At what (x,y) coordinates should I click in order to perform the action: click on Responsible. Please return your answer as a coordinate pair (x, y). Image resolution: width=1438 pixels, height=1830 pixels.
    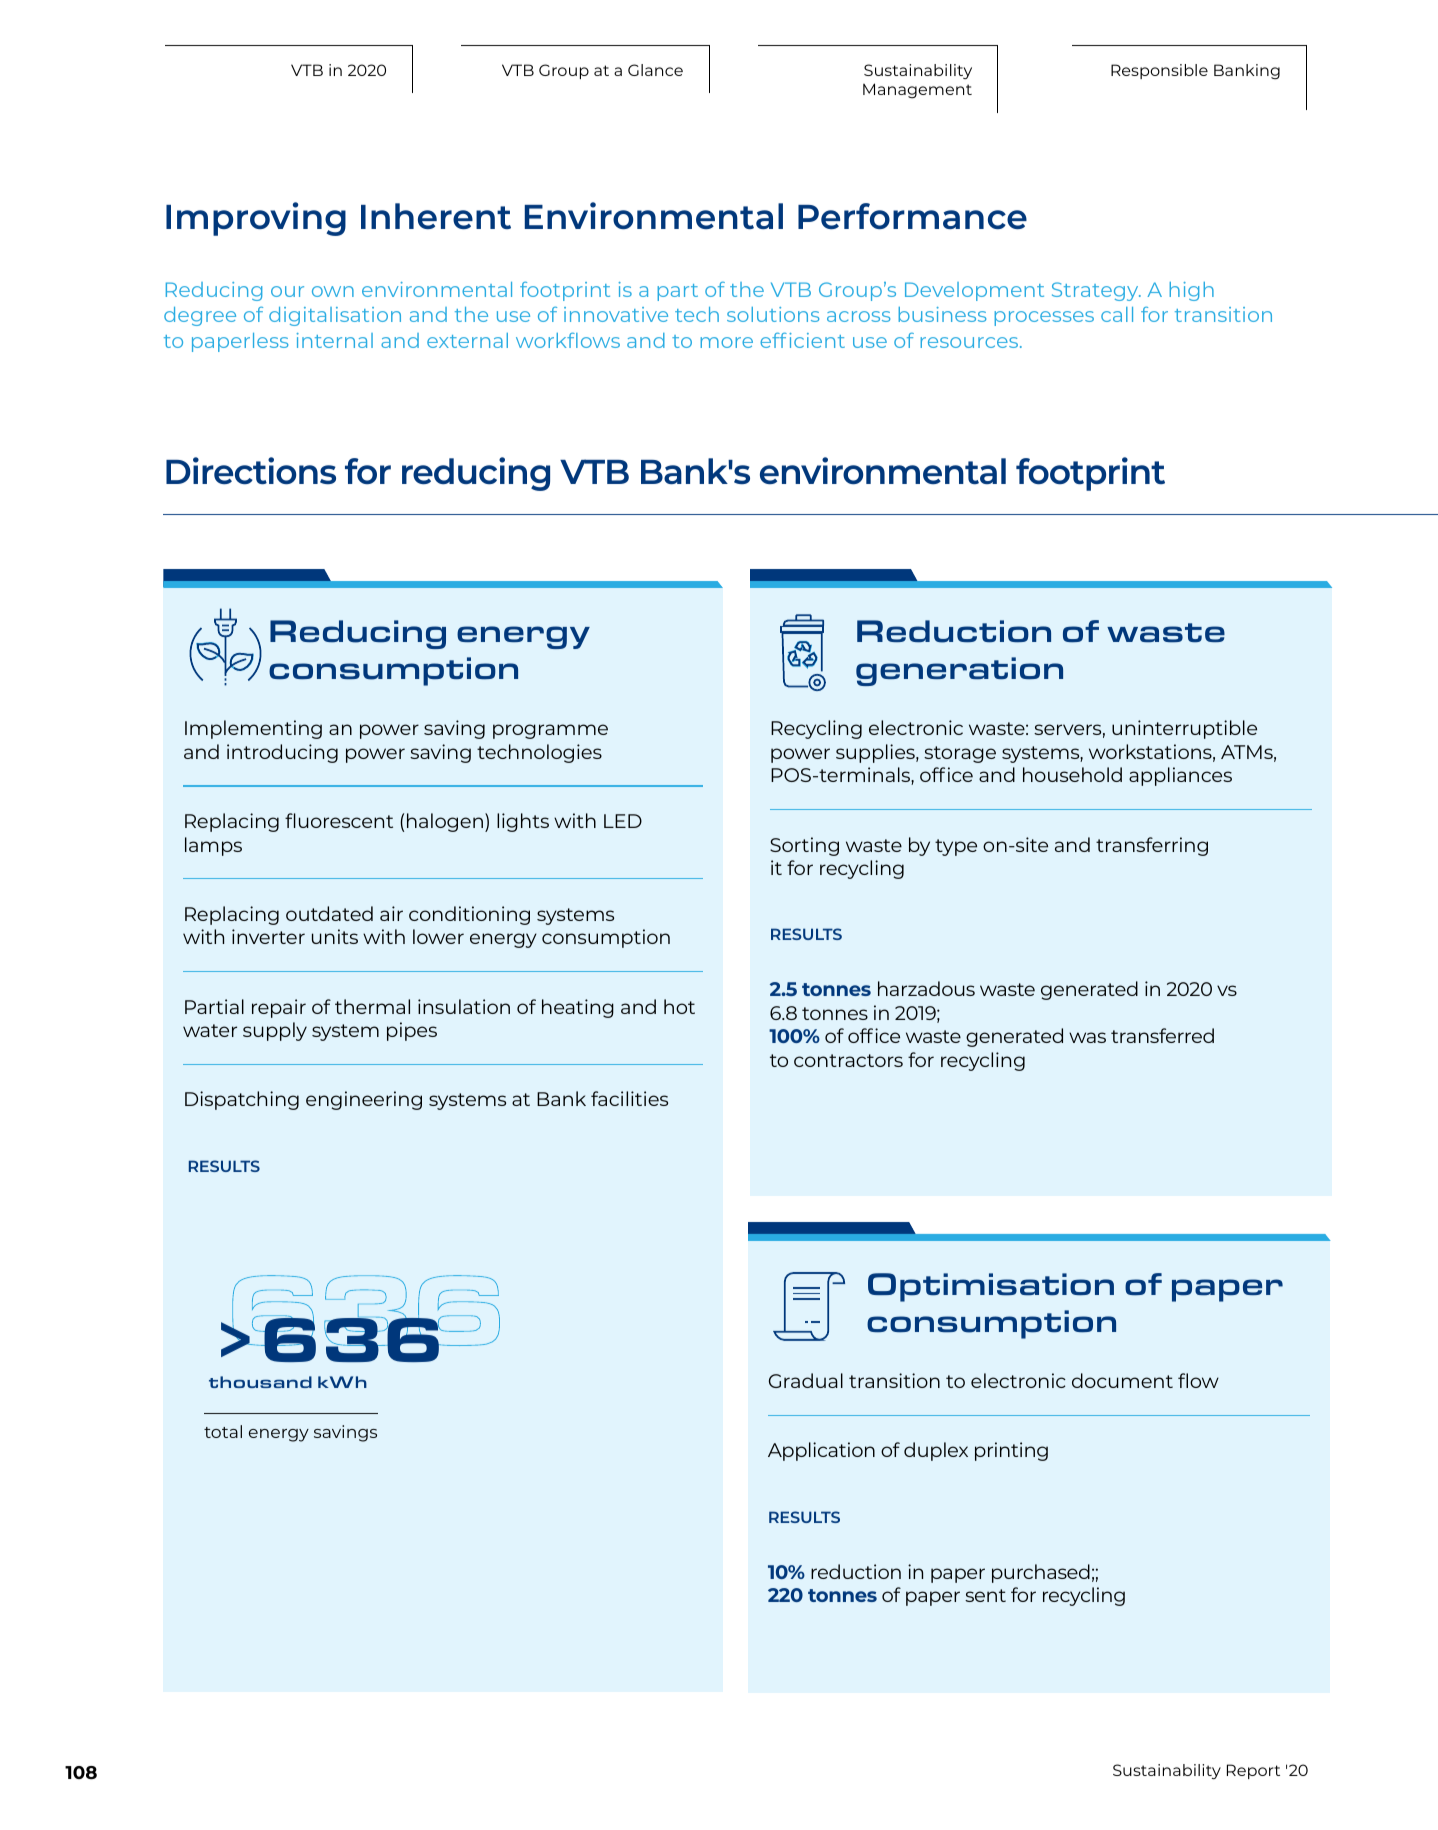
    Looking at the image, I should click on (1159, 71).
